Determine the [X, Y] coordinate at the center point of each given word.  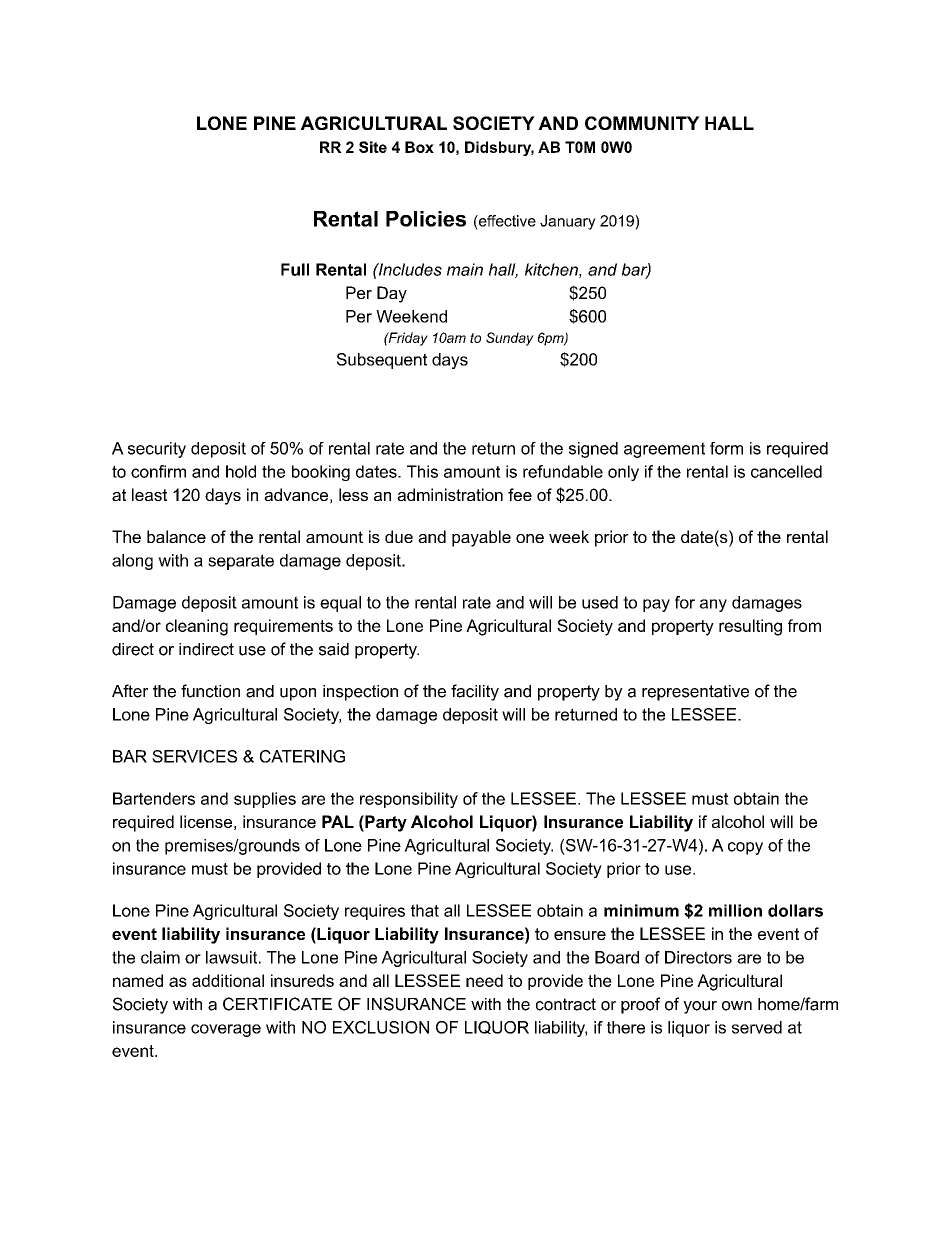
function [210, 691]
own [737, 1006]
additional [228, 980]
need [484, 980]
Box [419, 147]
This [422, 471]
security [157, 450]
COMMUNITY [642, 123]
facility [475, 692]
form [726, 448]
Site [373, 147]
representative [695, 693]
